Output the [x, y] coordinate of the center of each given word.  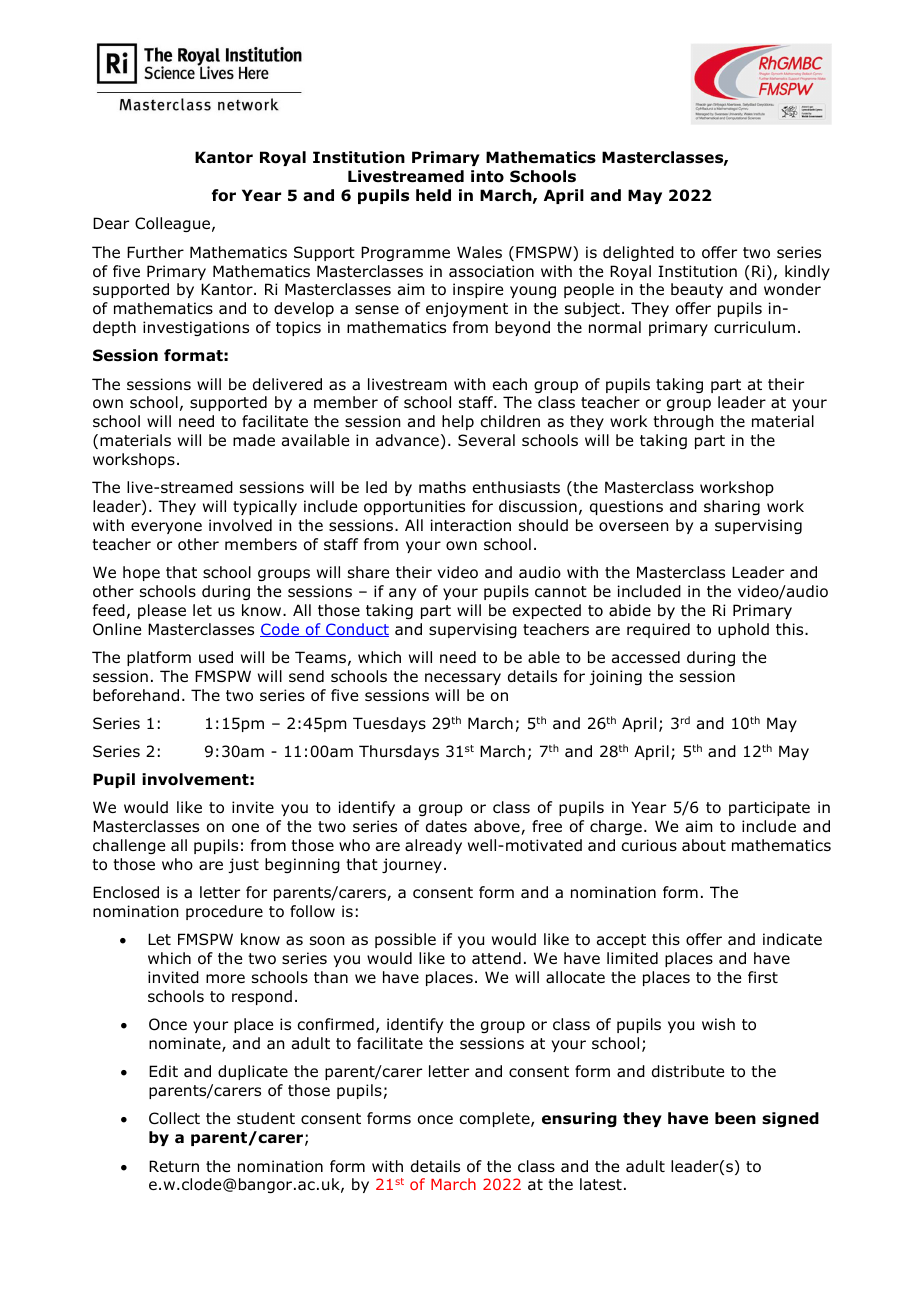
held [433, 195]
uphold [743, 630]
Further [155, 252]
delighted [638, 253]
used [216, 657]
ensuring [579, 1119]
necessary [463, 679]
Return [174, 1166]
